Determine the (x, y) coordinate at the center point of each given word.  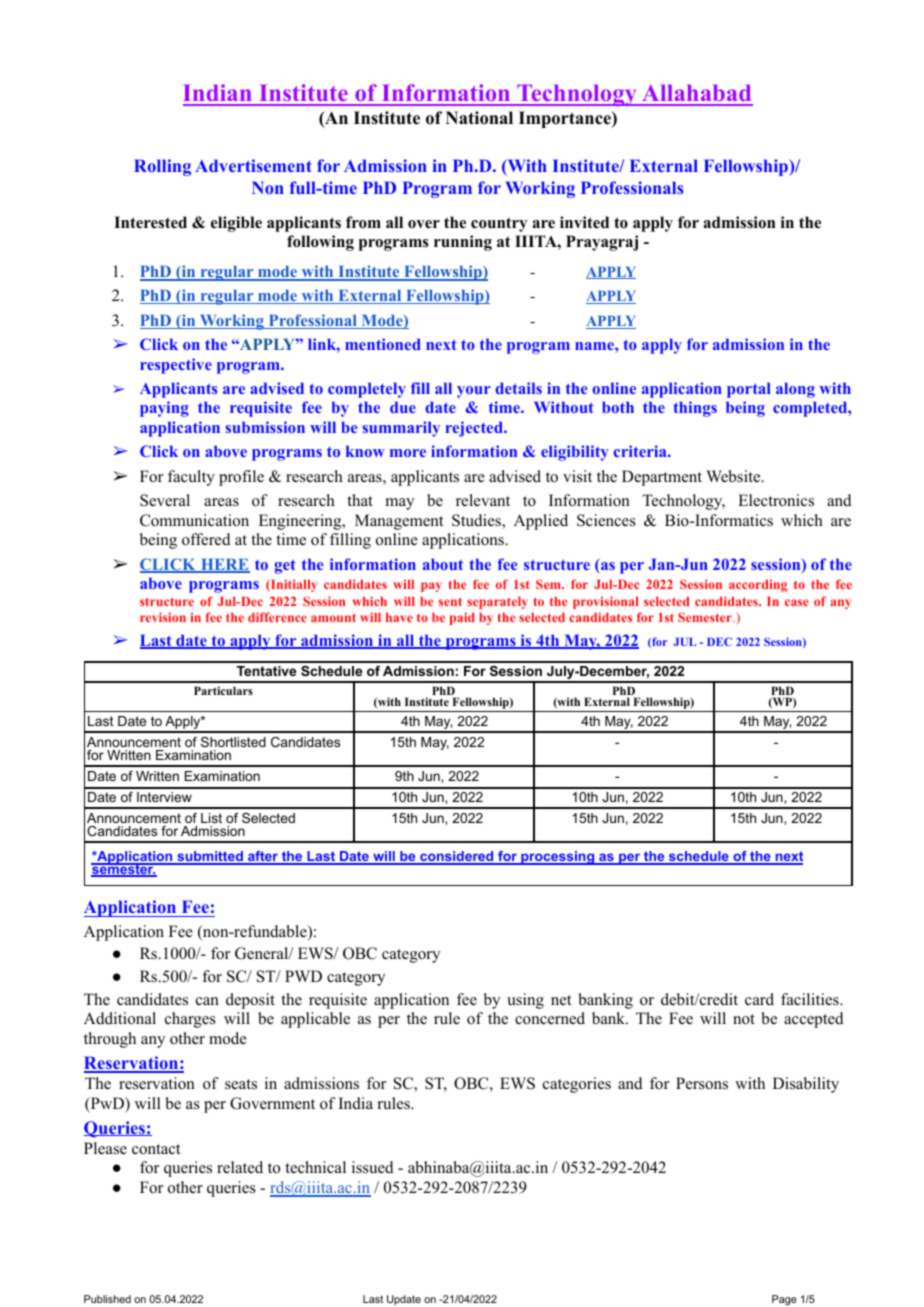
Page (784, 1300)
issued (373, 1167)
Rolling (162, 167)
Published (107, 1299)
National (479, 118)
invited (584, 222)
